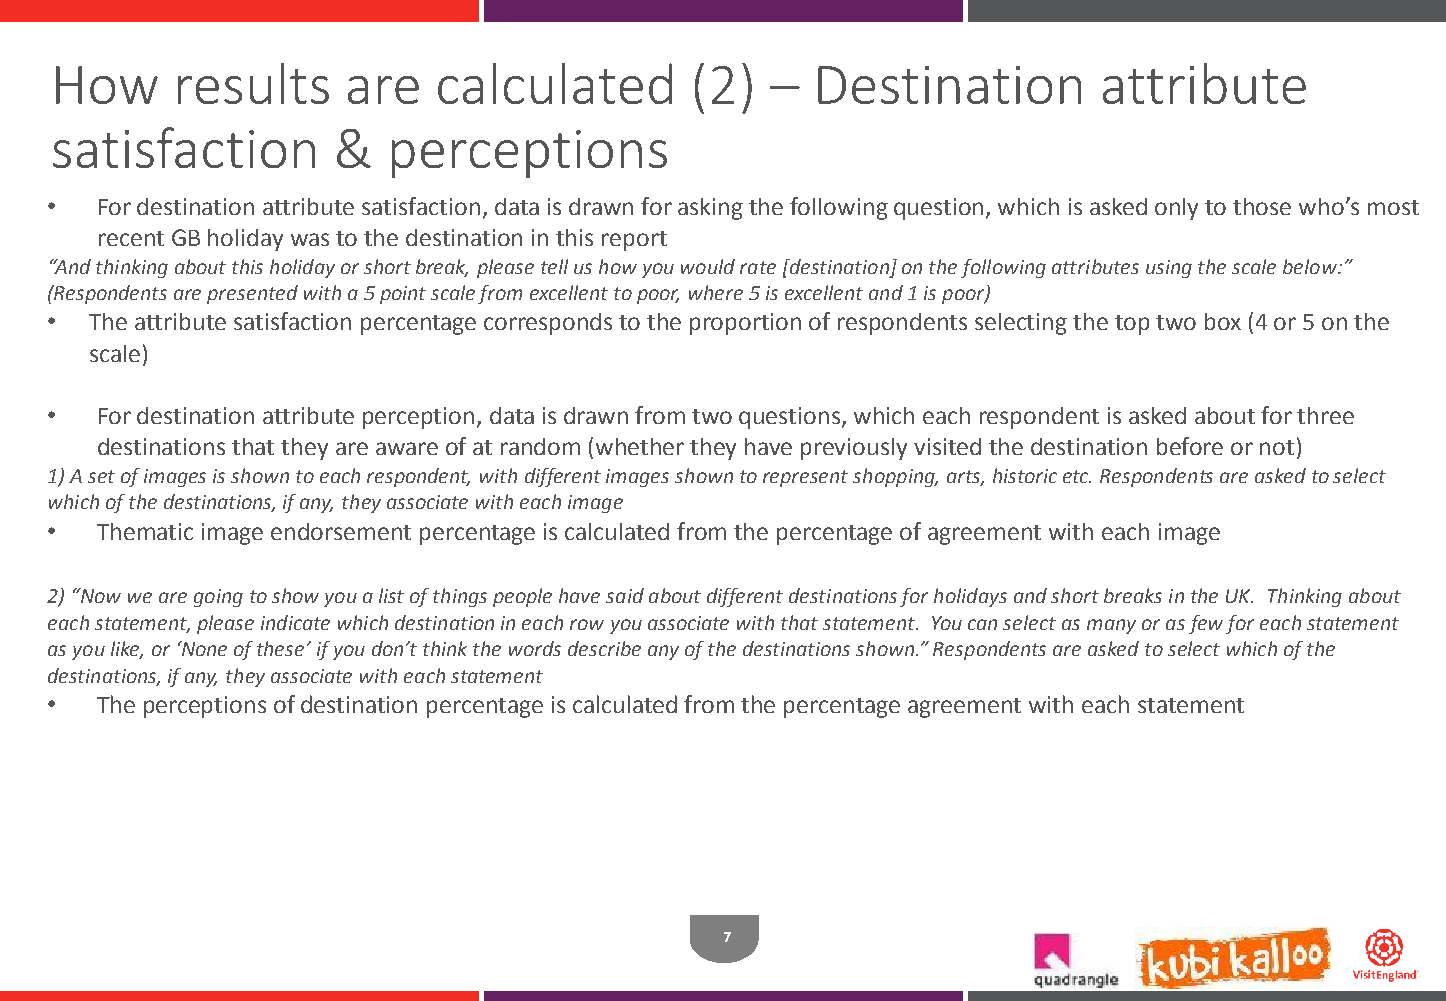 This document has width=1446, height=1001. I want to click on box, so click(1223, 321).
